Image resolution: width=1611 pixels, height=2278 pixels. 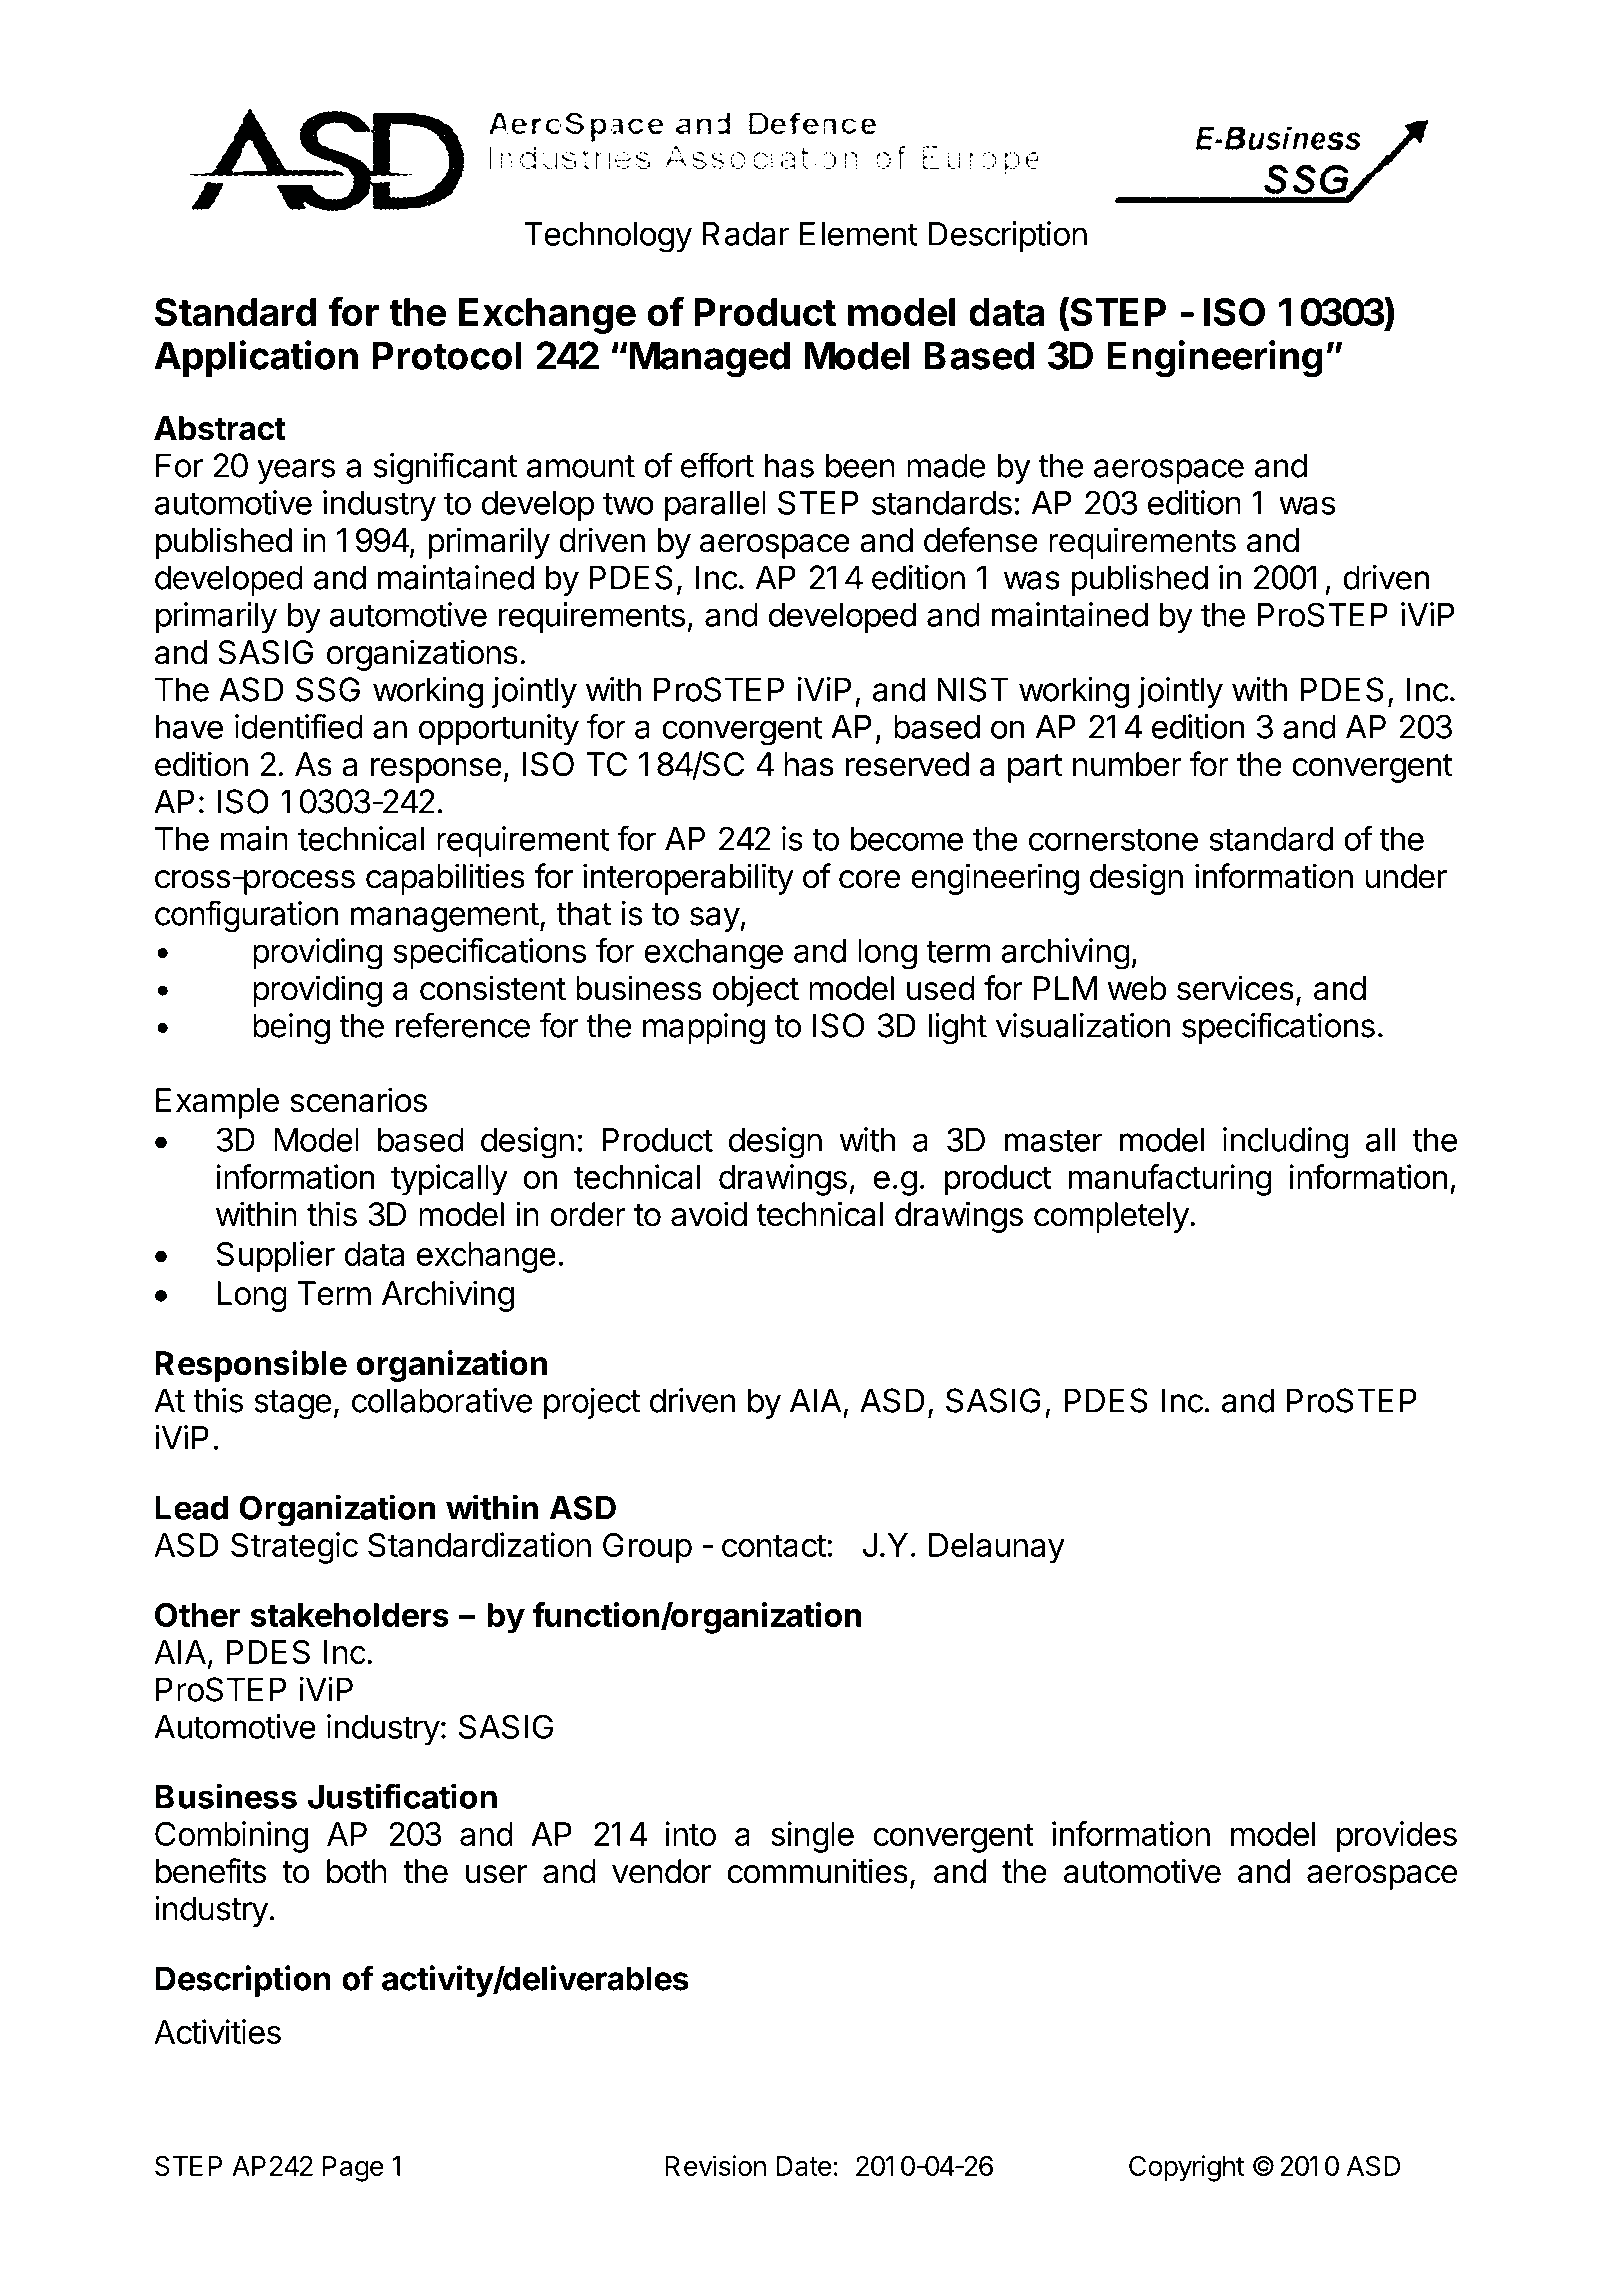 What do you see at coordinates (746, 234) in the document?
I see `Radar` at bounding box center [746, 234].
